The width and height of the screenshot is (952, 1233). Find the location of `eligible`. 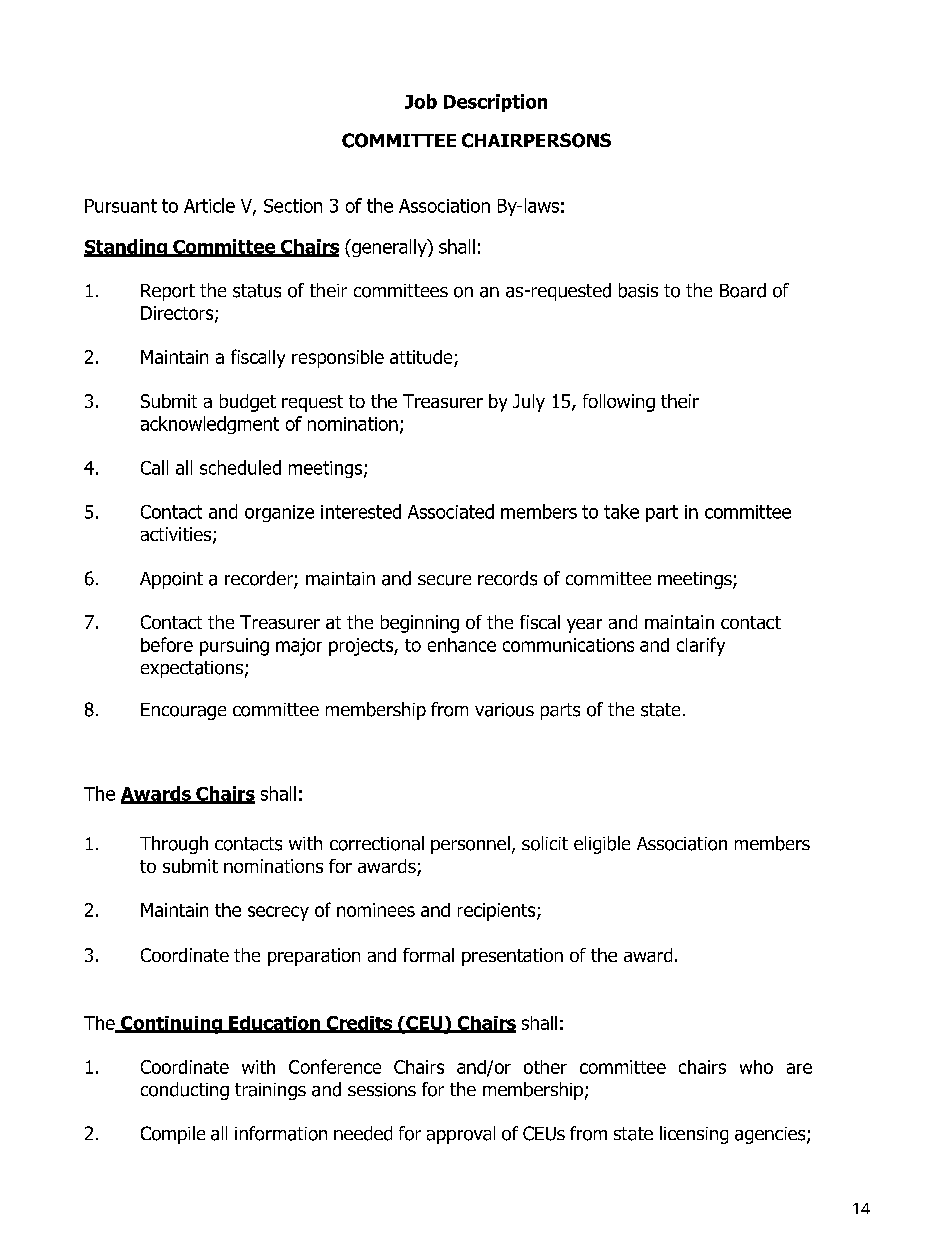

eligible is located at coordinates (602, 845).
